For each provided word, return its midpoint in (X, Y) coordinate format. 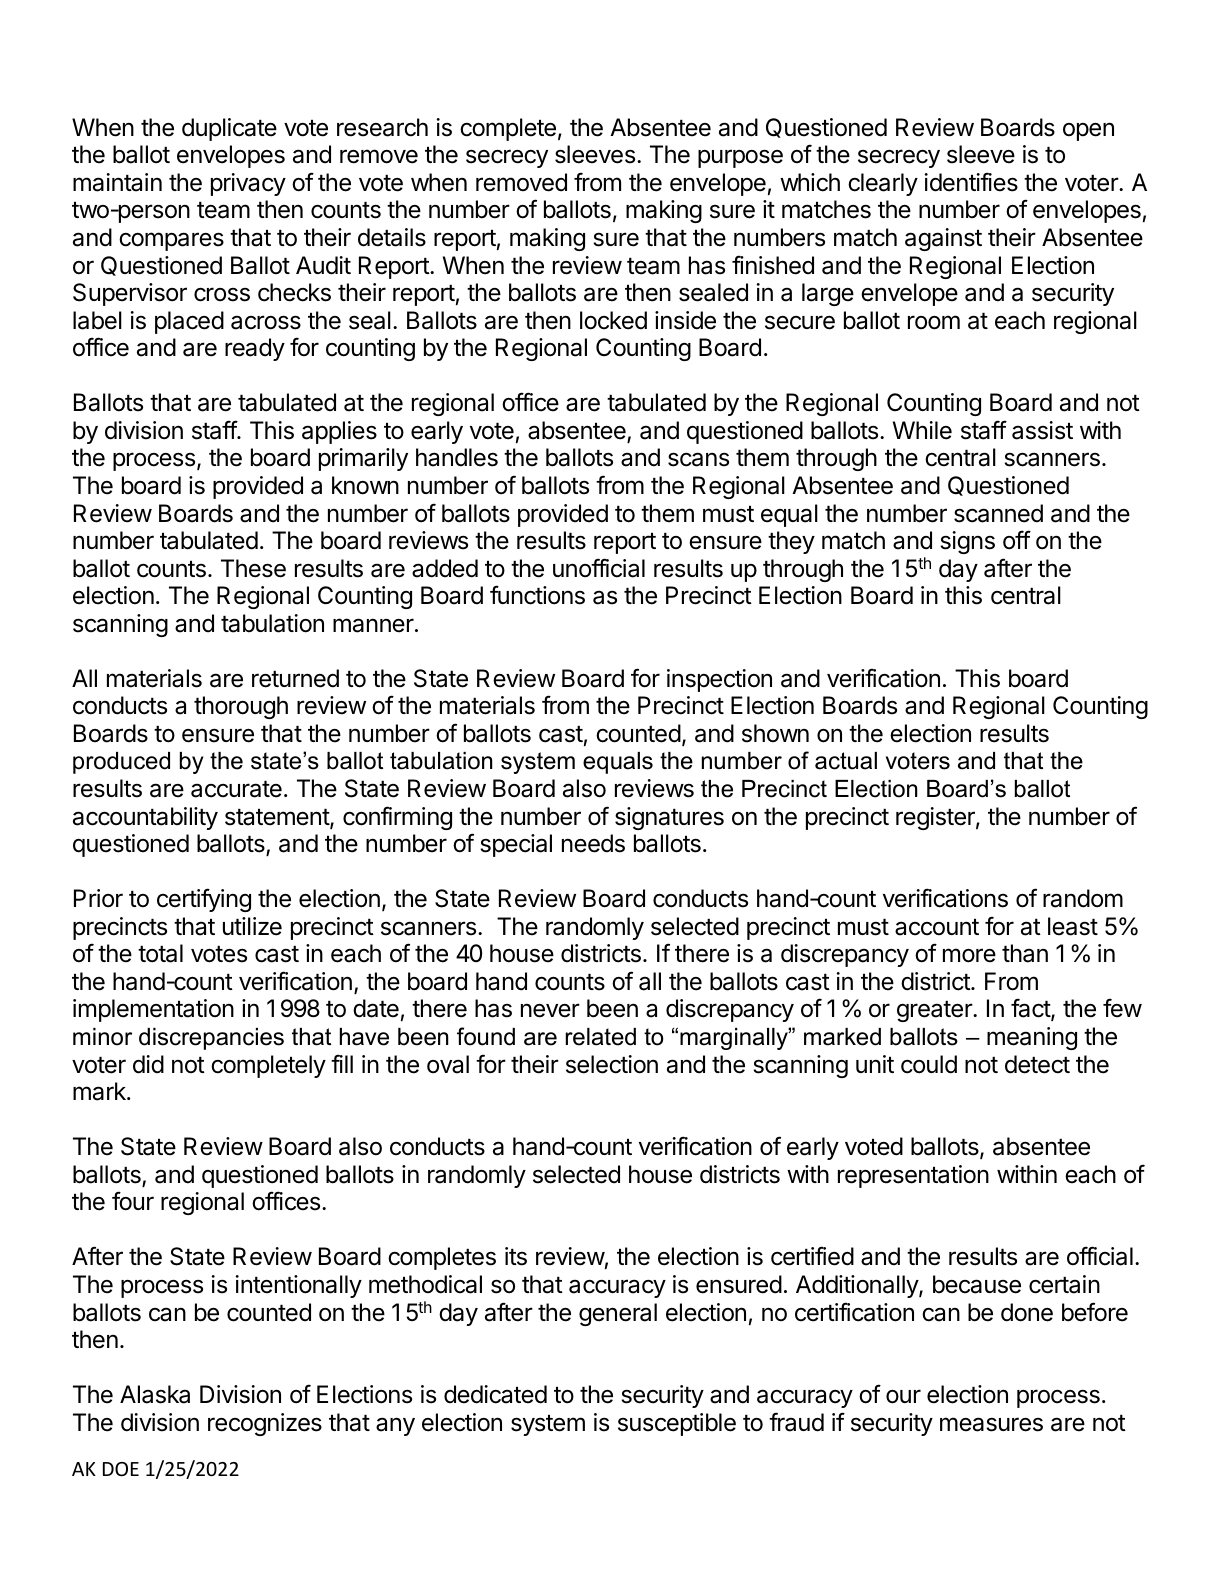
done (1027, 1312)
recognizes (265, 1424)
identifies (971, 182)
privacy (248, 184)
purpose (740, 158)
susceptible (677, 1424)
